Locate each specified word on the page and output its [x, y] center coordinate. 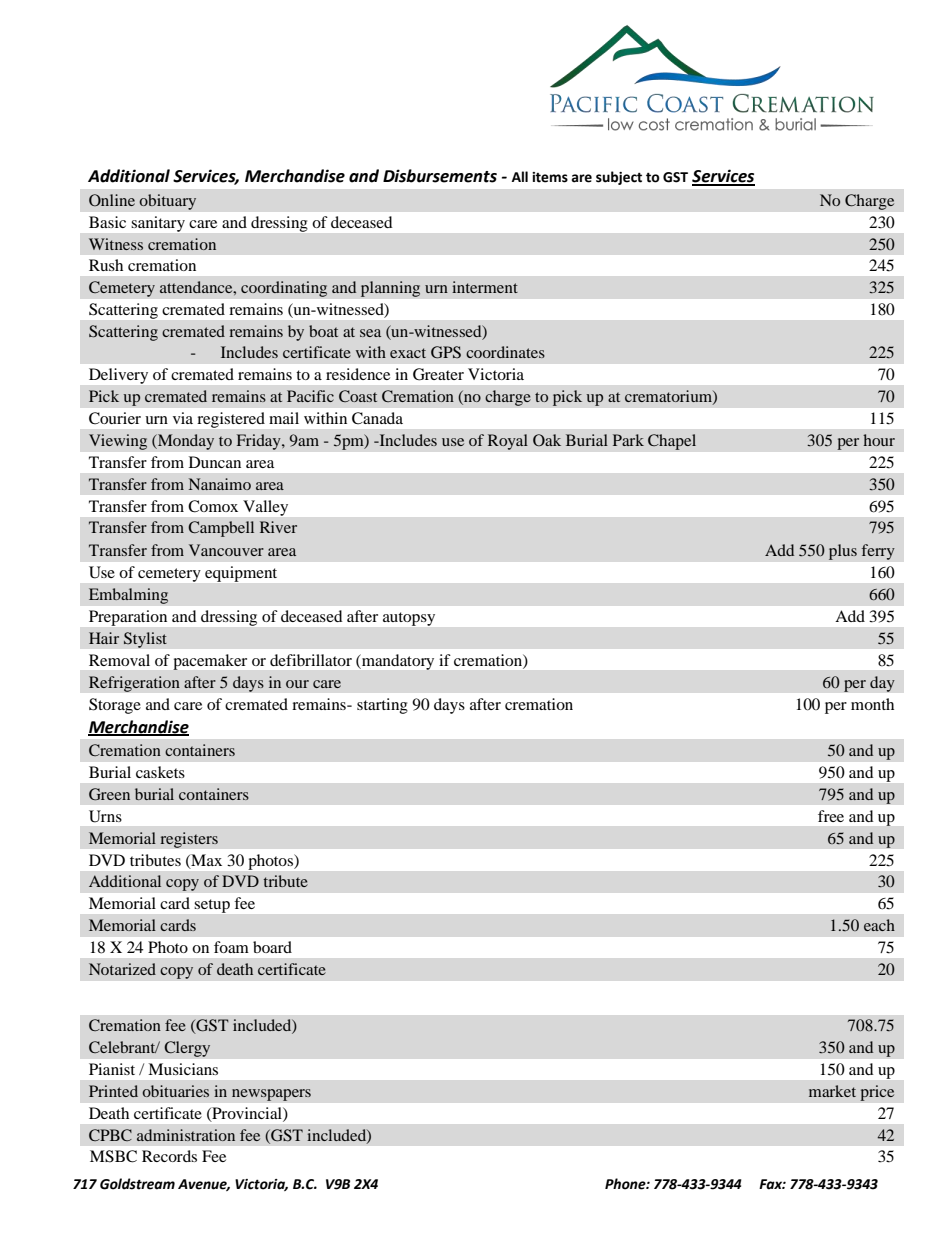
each [879, 925]
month [872, 704]
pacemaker [210, 662]
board [272, 947]
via [183, 418]
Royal [507, 442]
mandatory [397, 662]
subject [619, 178]
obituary [167, 202]
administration [186, 1135]
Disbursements [440, 176]
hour [879, 440]
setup [212, 906]
